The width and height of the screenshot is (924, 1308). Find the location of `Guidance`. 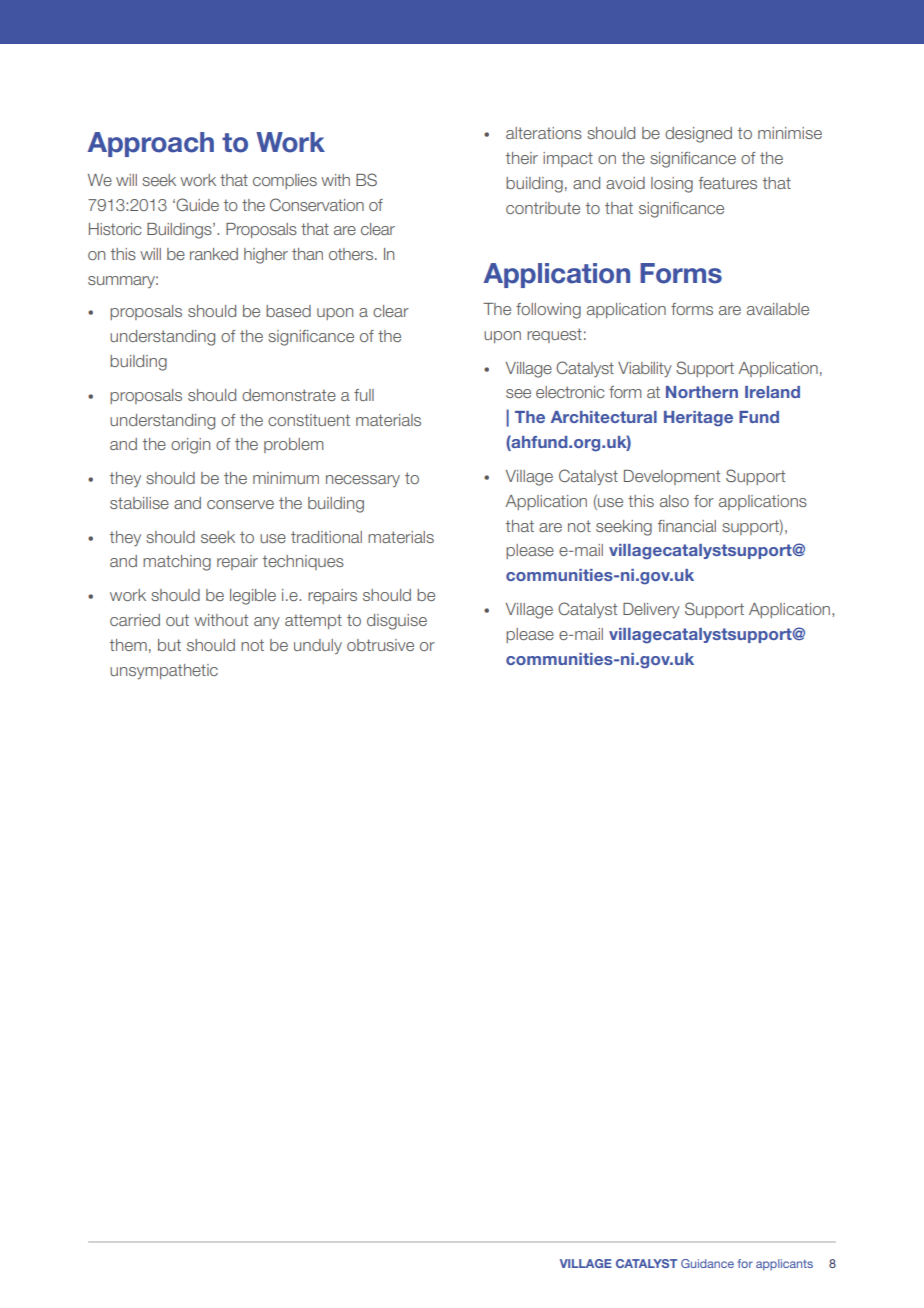

Guidance is located at coordinates (707, 1263).
